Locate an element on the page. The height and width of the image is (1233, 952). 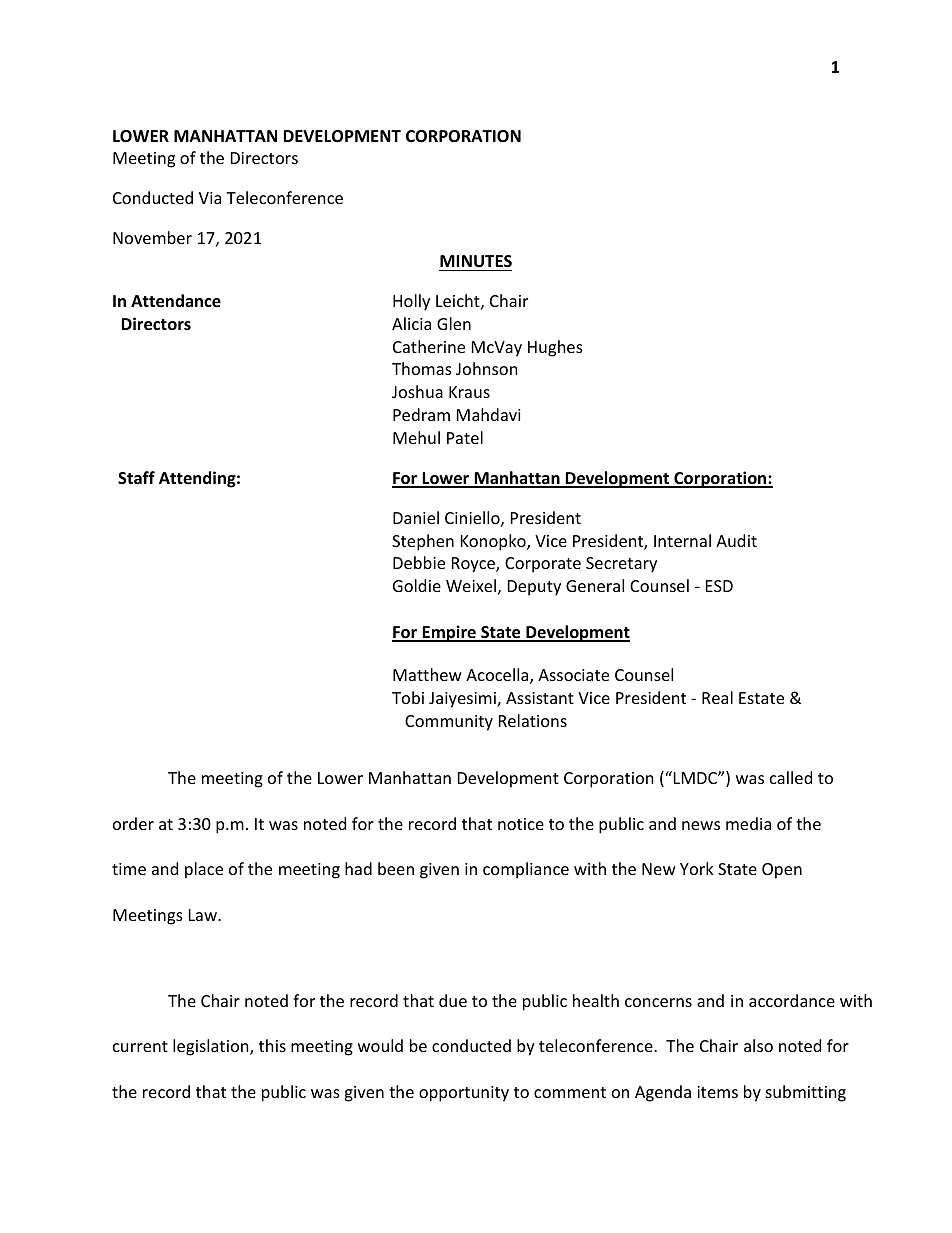
compliance is located at coordinates (526, 870).
